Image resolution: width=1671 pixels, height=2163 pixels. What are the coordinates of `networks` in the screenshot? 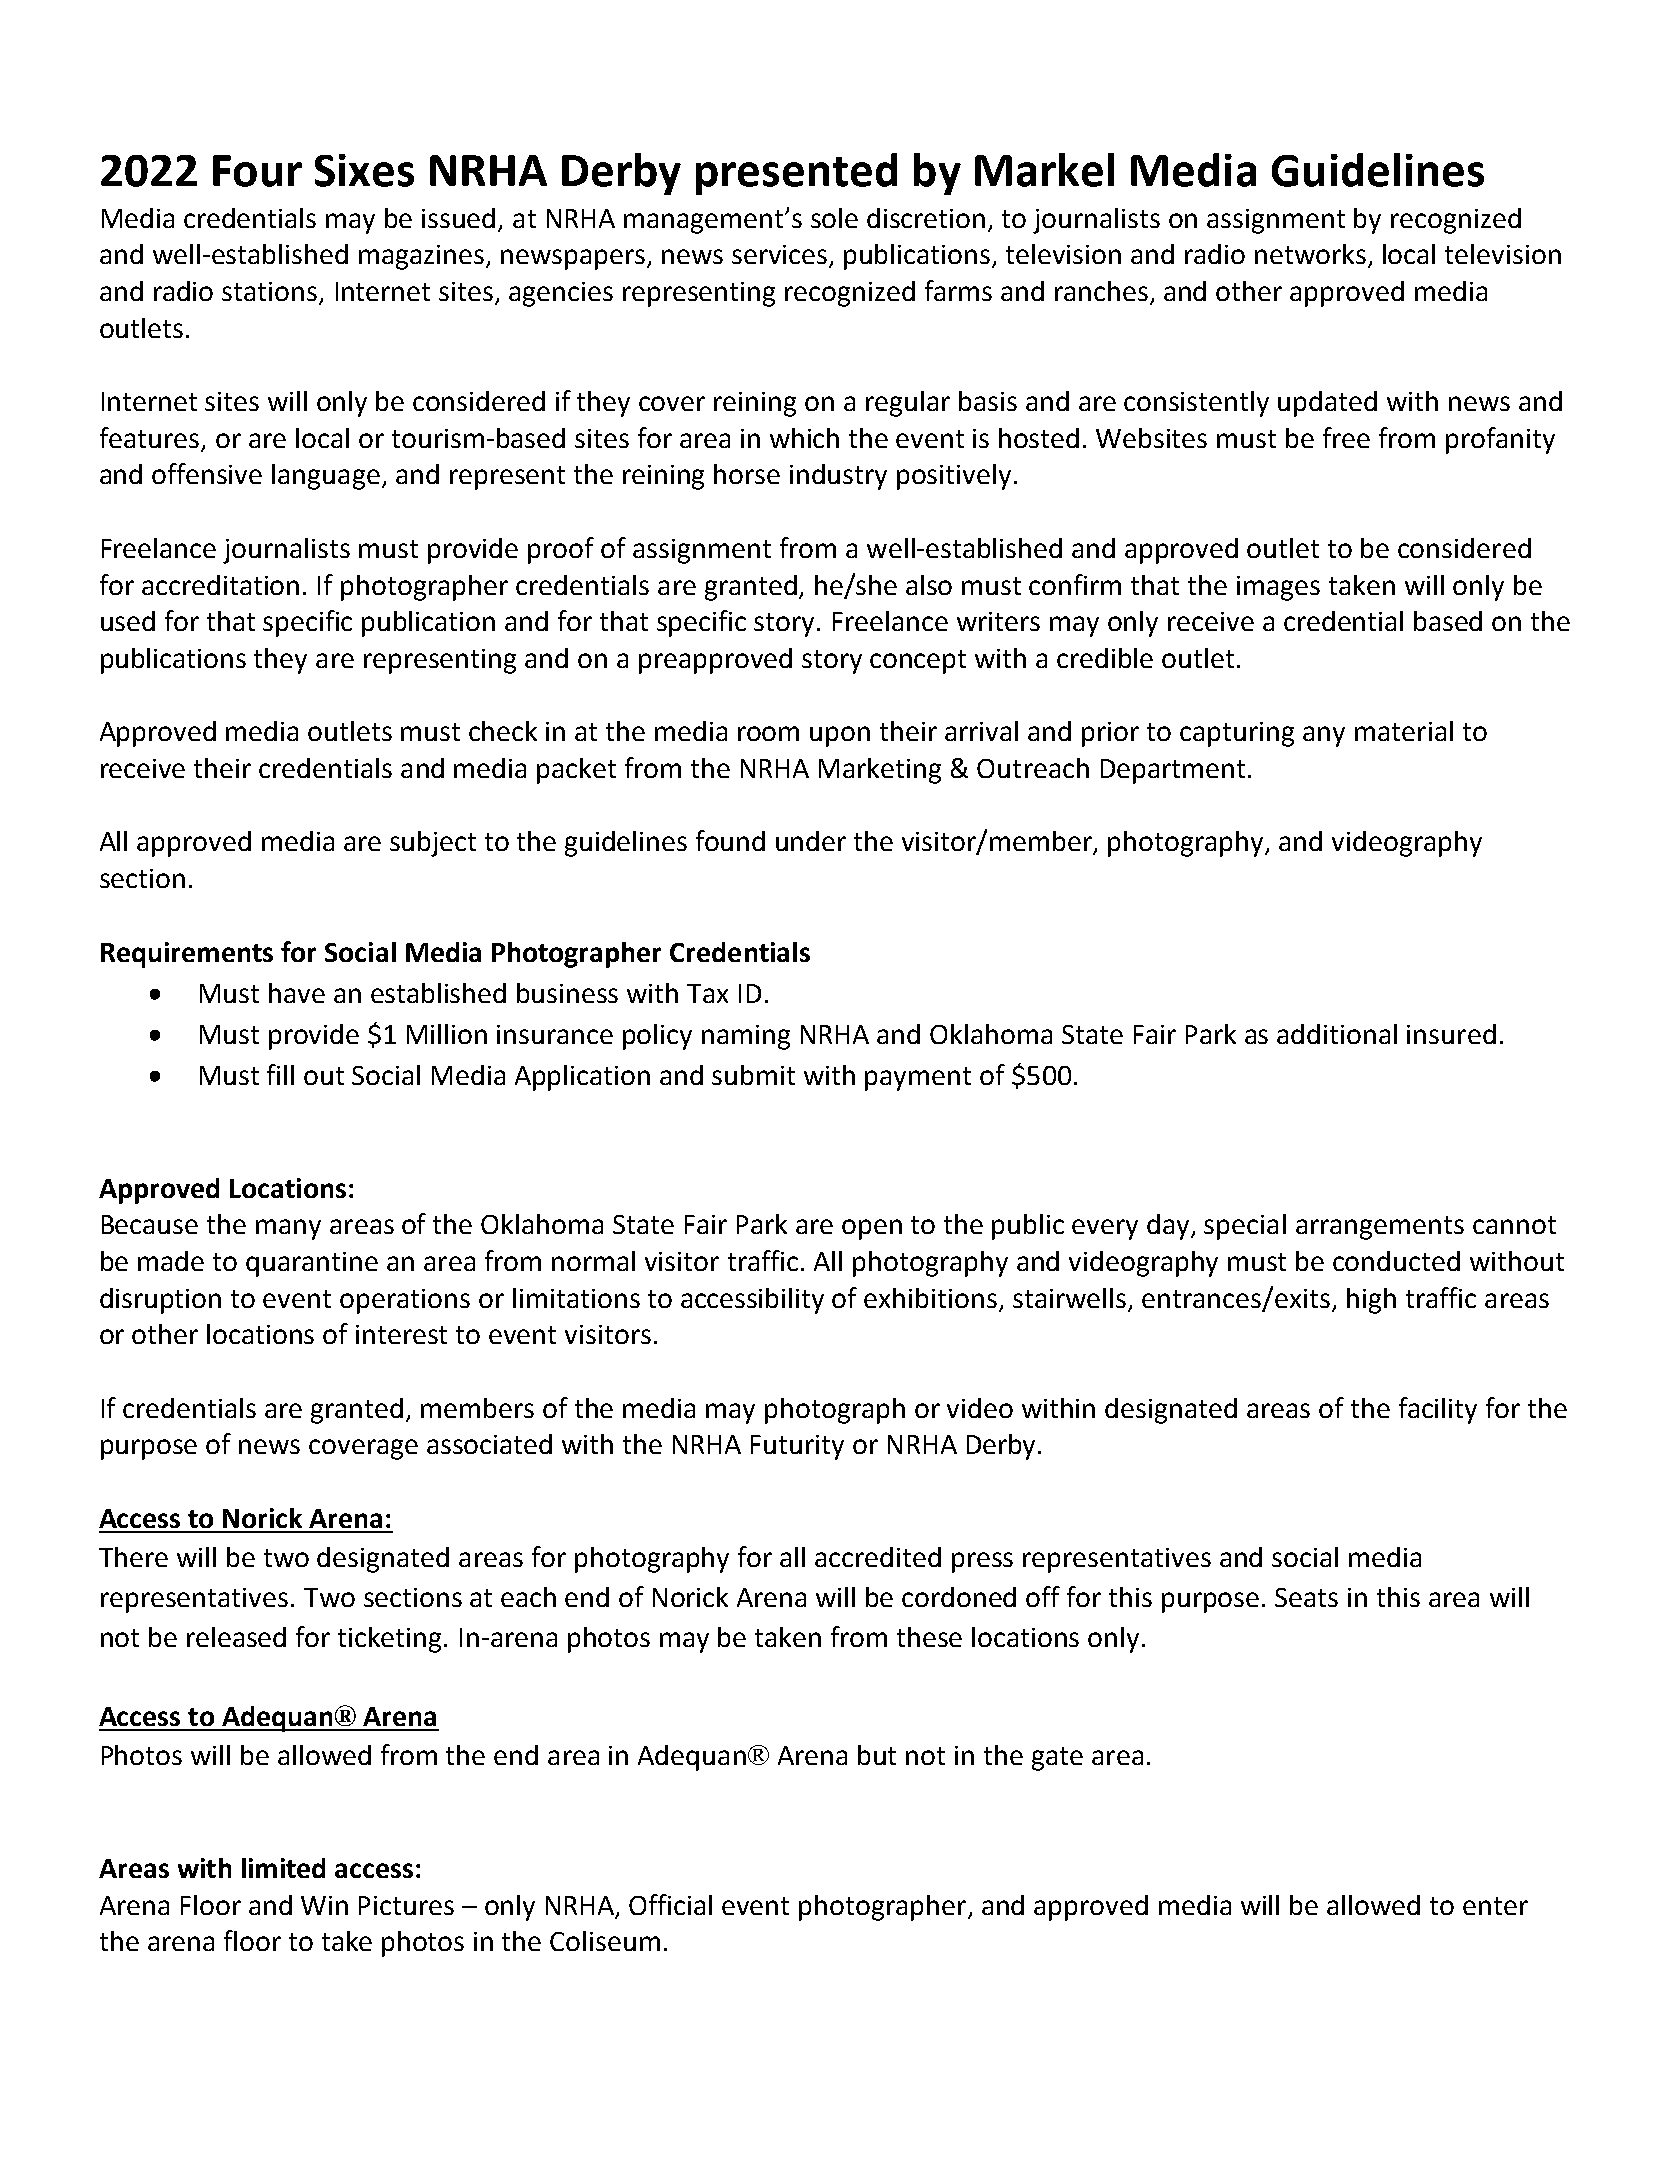 It's located at (1312, 255).
